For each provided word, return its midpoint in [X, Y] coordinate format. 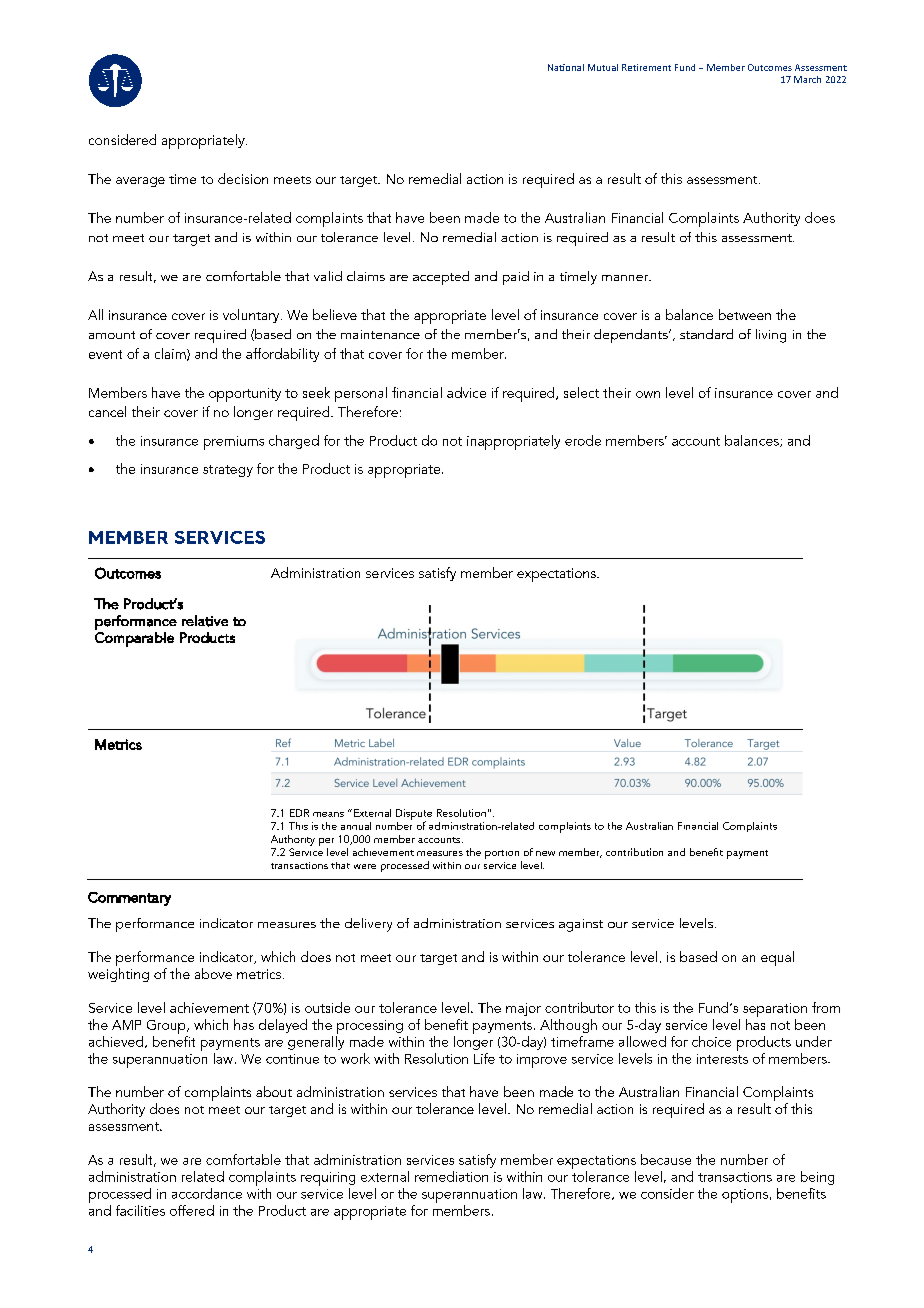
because [666, 1159]
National [566, 67]
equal [777, 958]
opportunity [245, 395]
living [771, 336]
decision [243, 178]
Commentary [129, 899]
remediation [451, 1176]
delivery [368, 925]
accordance [207, 1193]
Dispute [414, 815]
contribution [634, 852]
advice [466, 392]
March [807, 79]
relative [205, 621]
